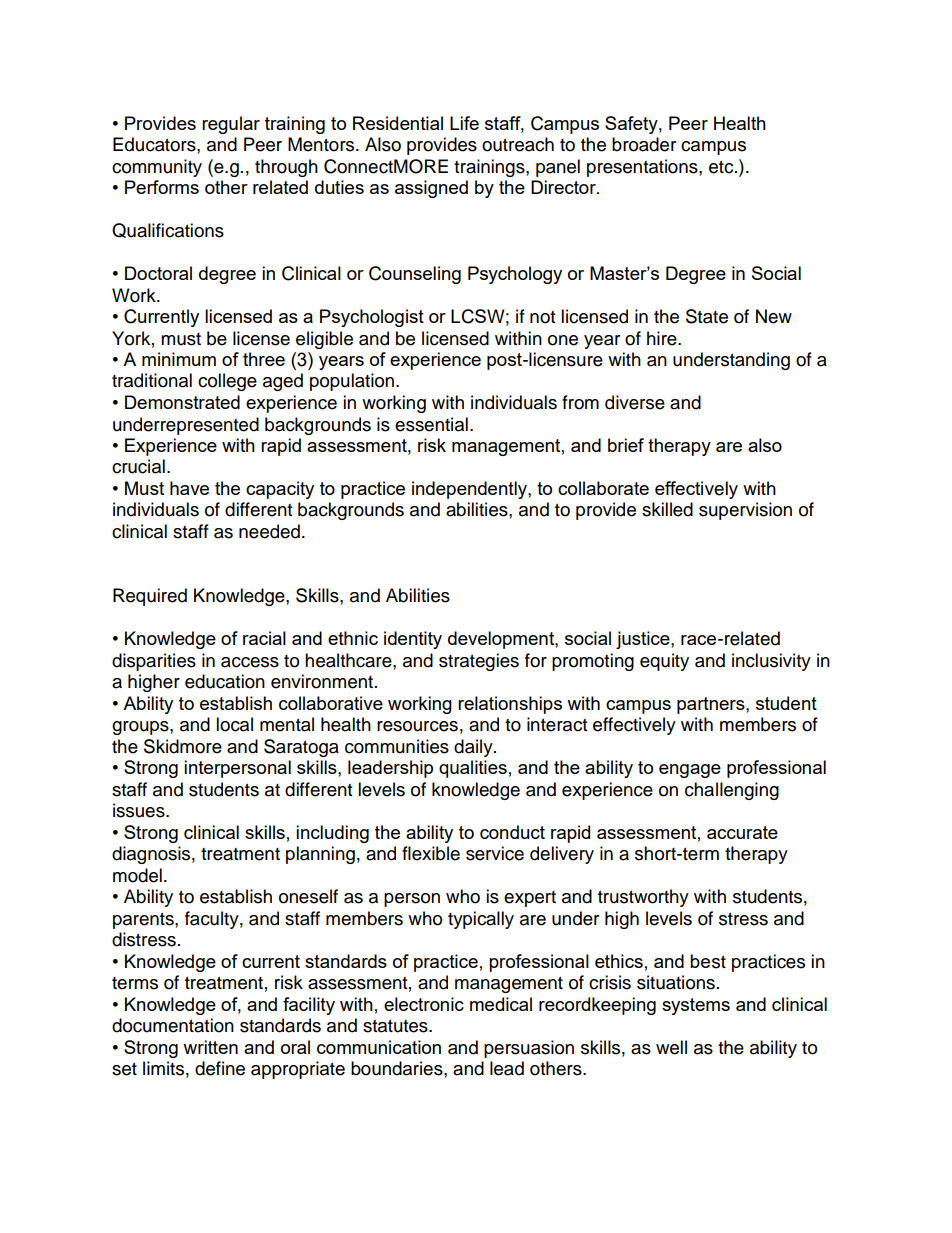  Describe the element at coordinates (431, 424) in the screenshot. I see `essential` at that location.
